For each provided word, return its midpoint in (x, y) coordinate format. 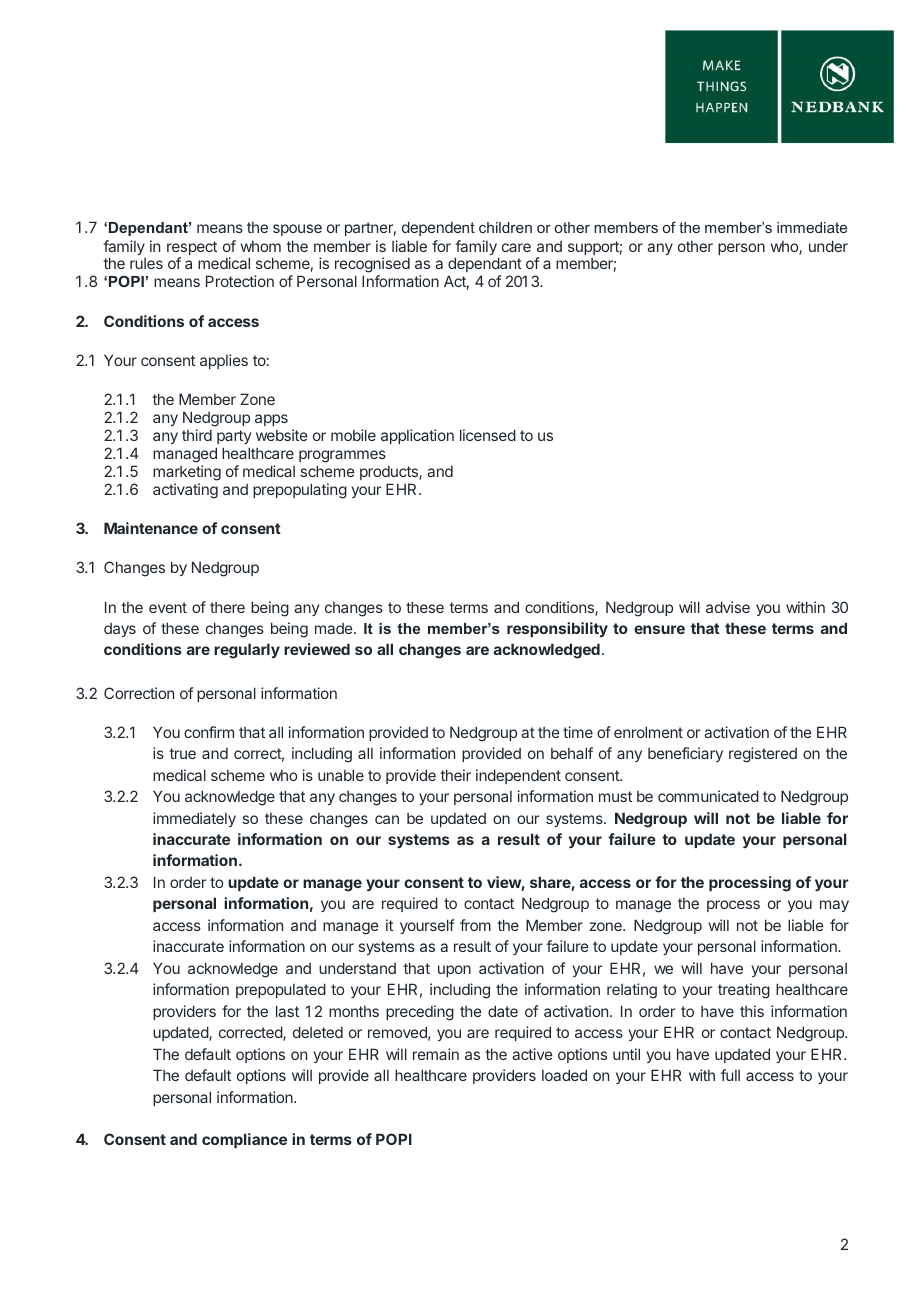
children (505, 227)
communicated (708, 796)
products (390, 473)
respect (192, 249)
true (182, 753)
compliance (244, 1140)
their (455, 775)
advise (728, 607)
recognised (372, 266)
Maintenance (151, 528)
